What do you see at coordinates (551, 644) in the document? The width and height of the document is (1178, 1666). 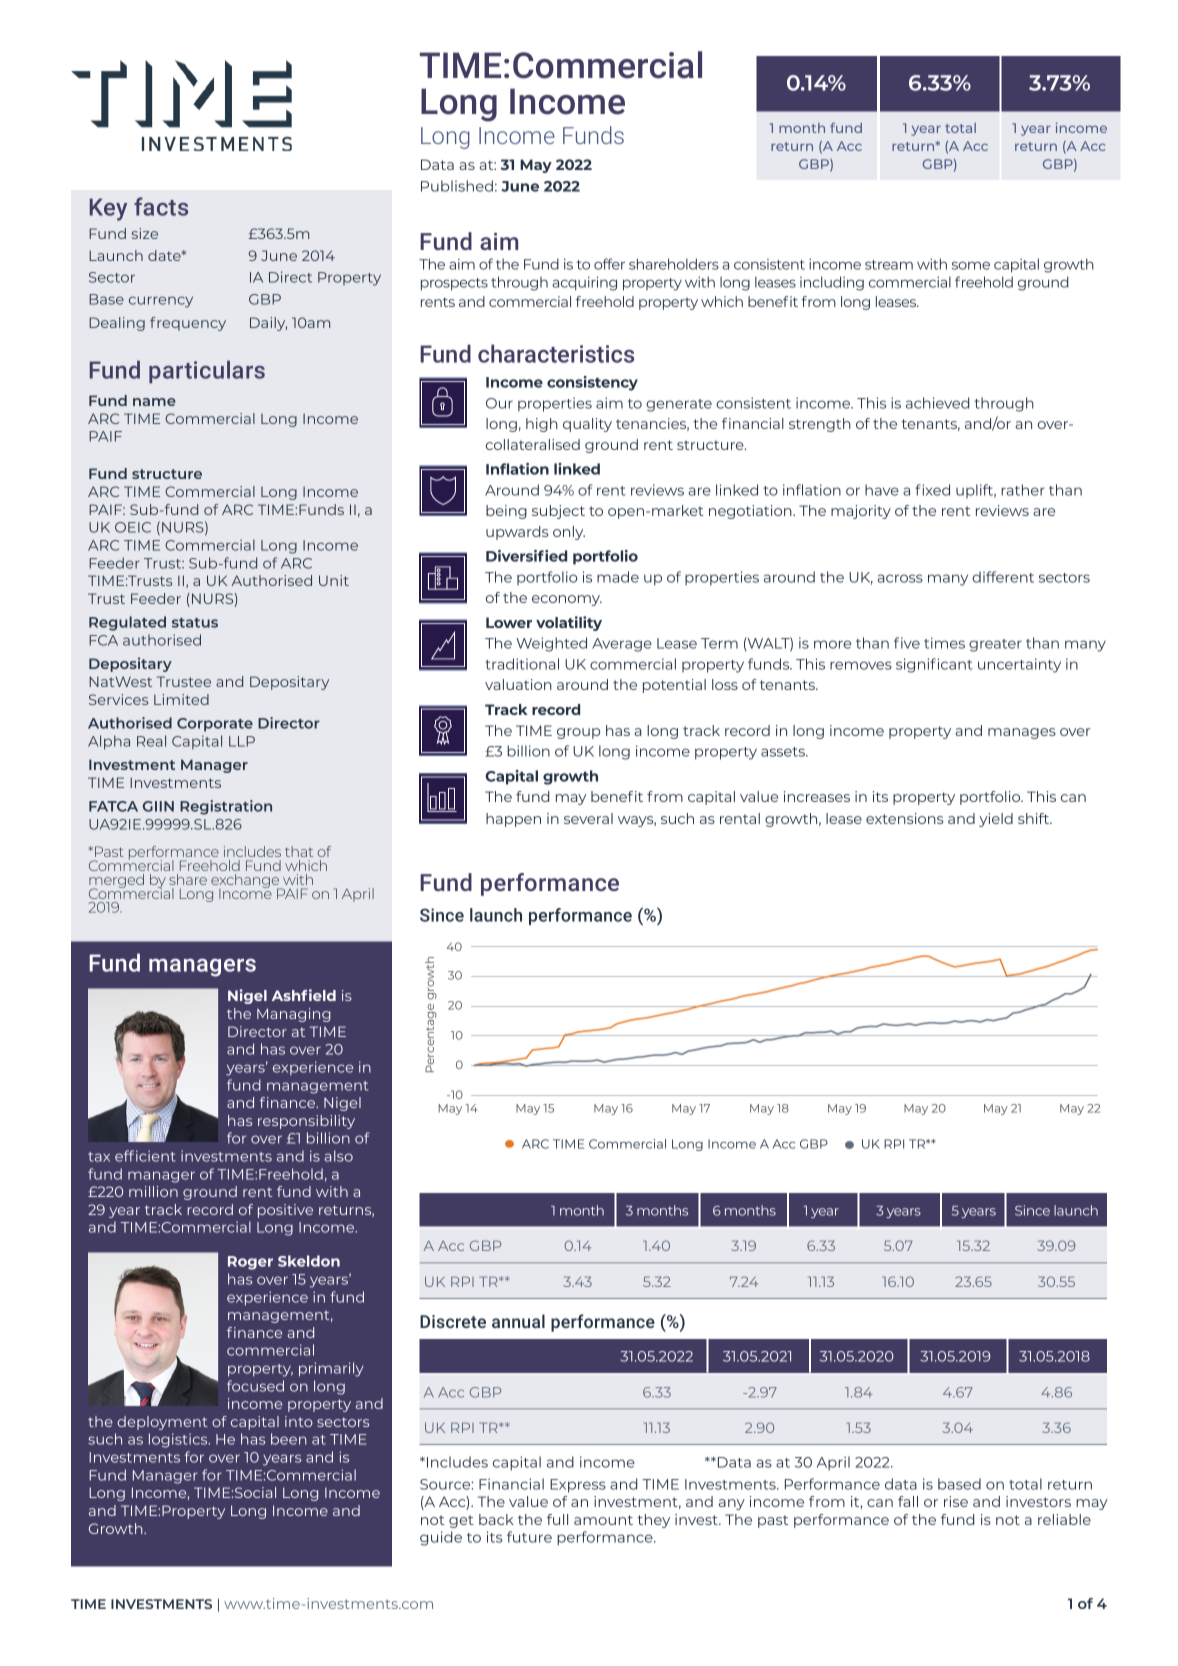 I see `Weighted` at bounding box center [551, 644].
